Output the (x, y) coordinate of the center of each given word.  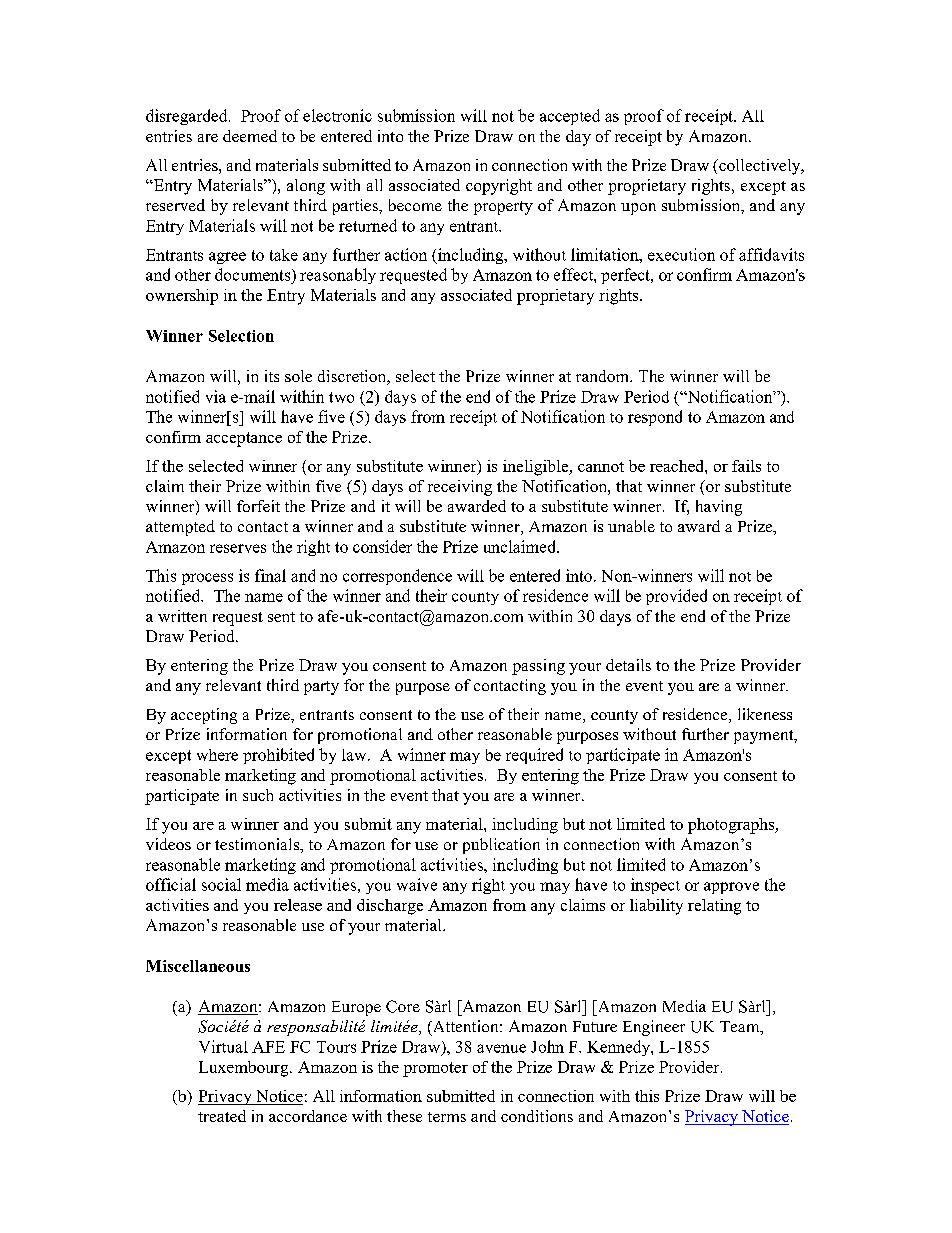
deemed (250, 136)
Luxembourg (245, 1069)
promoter (435, 1069)
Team (741, 1028)
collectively (760, 167)
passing (538, 667)
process (207, 579)
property (503, 208)
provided (676, 597)
